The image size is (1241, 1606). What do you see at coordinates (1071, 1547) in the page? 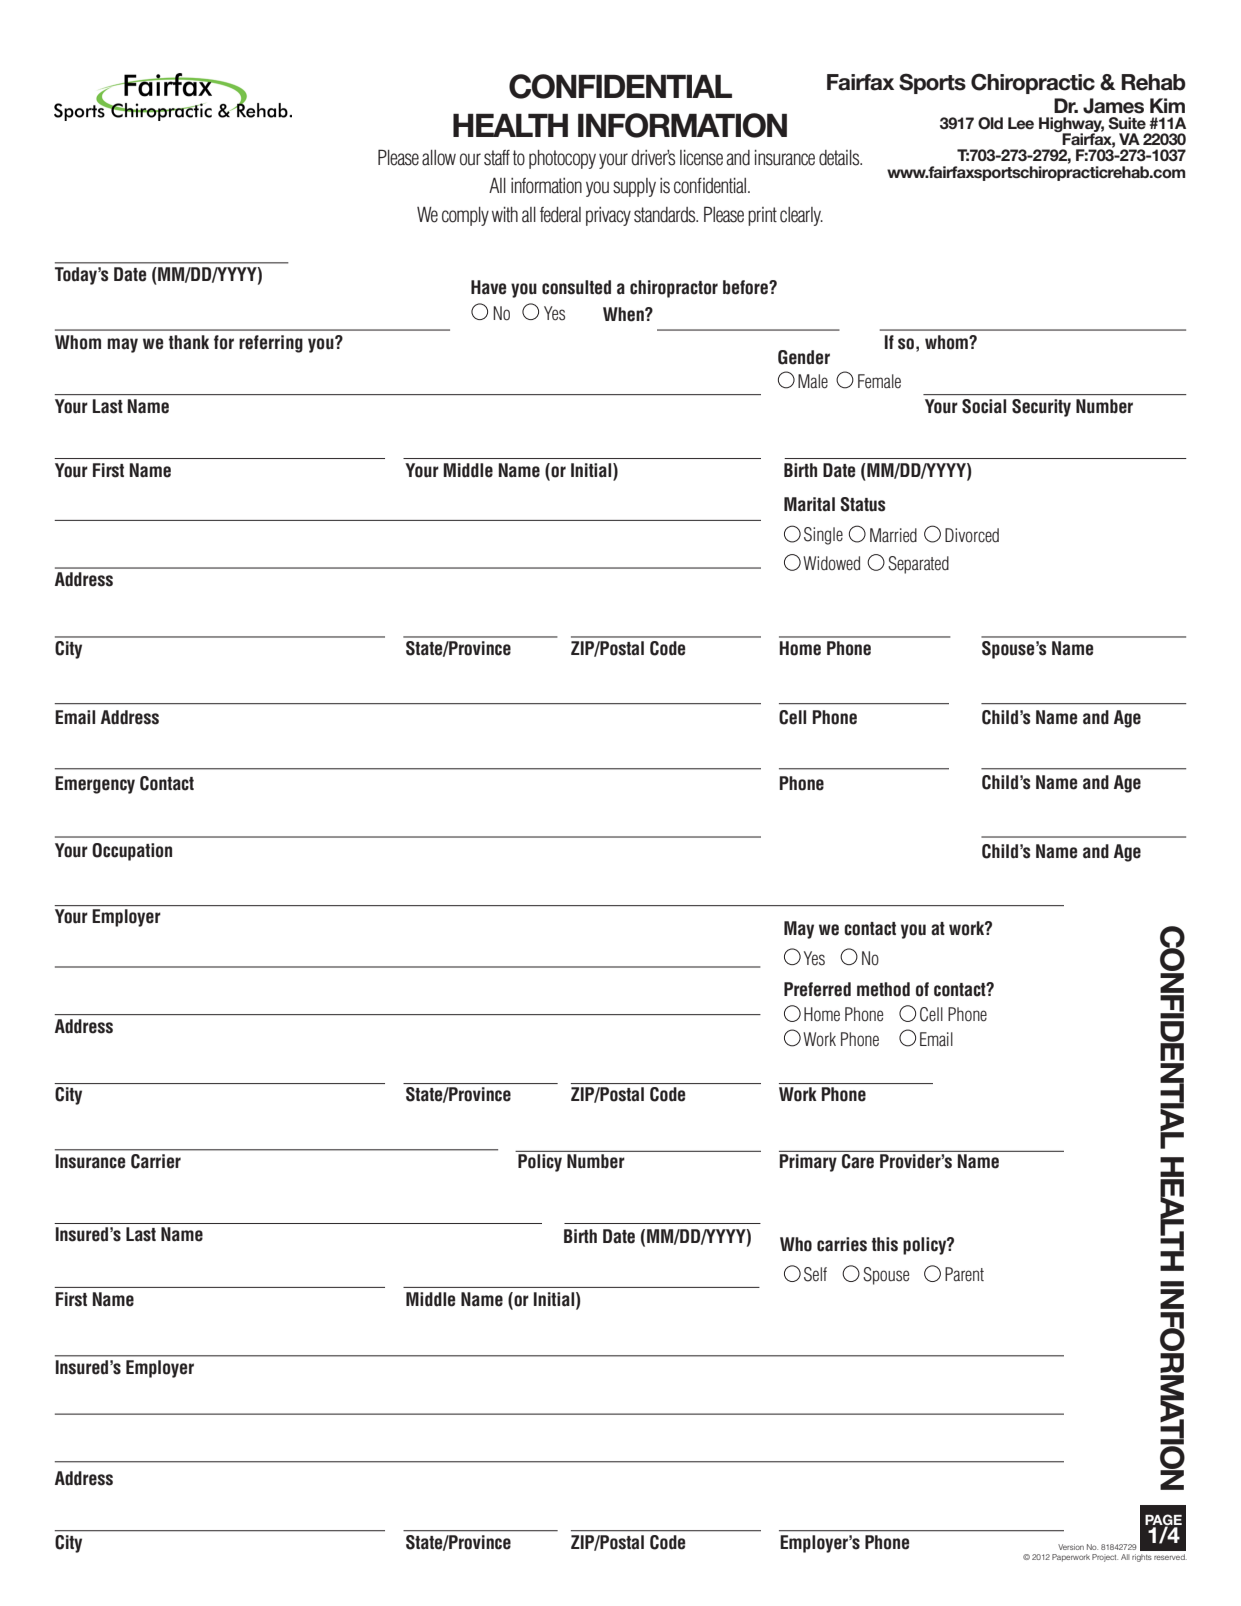
I see `Version` at bounding box center [1071, 1547].
